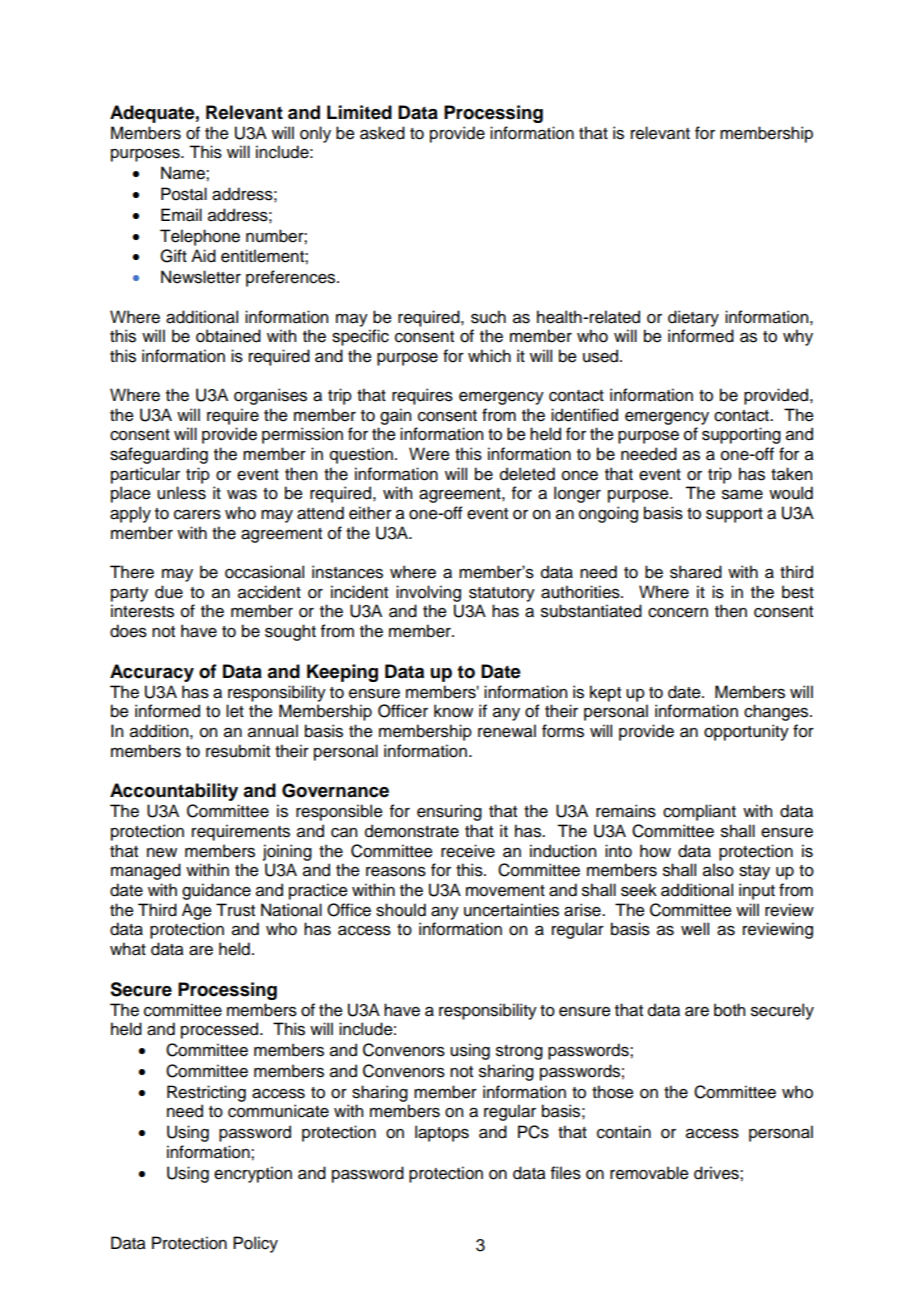 The height and width of the image is (1308, 924). I want to click on asked, so click(382, 133).
